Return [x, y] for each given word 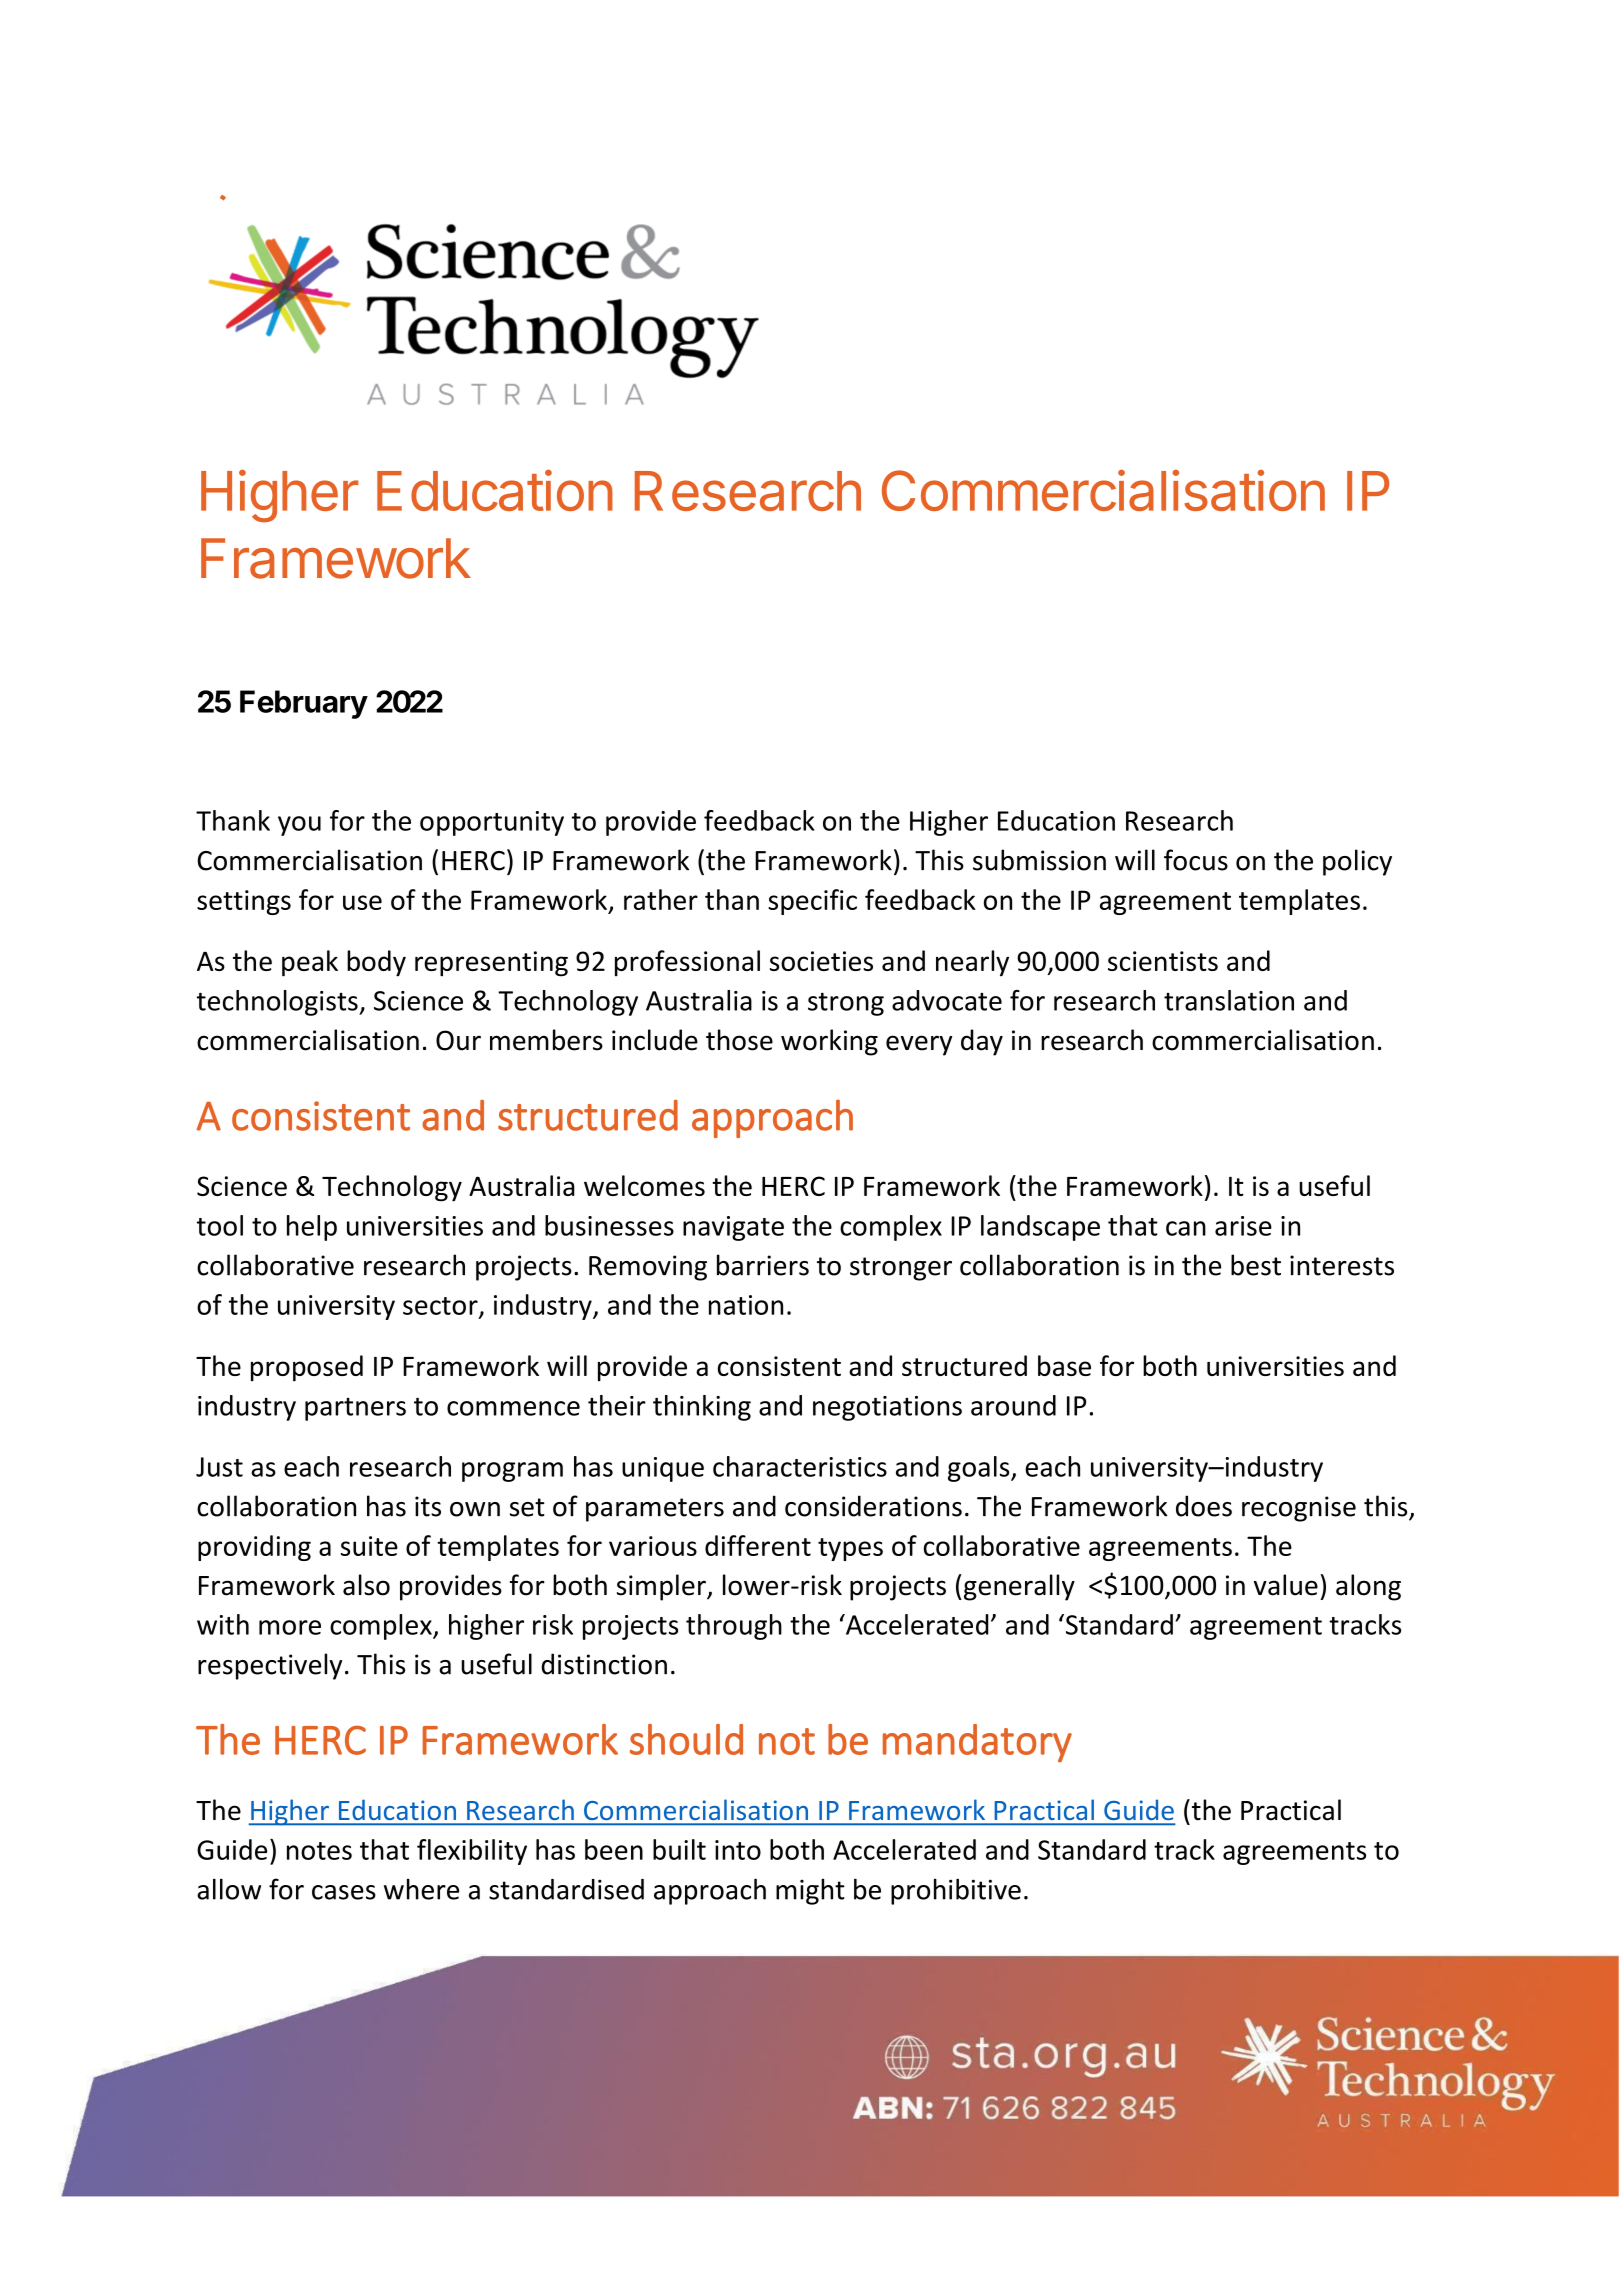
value [1286, 1585]
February [304, 704]
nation [746, 1305]
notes [319, 1851]
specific [812, 902]
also [366, 1585]
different [758, 1545]
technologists [278, 1003]
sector [441, 1307]
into [738, 1850]
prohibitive [956, 1891]
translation [1229, 1000]
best [1256, 1265]
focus [1196, 860]
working [829, 1042]
